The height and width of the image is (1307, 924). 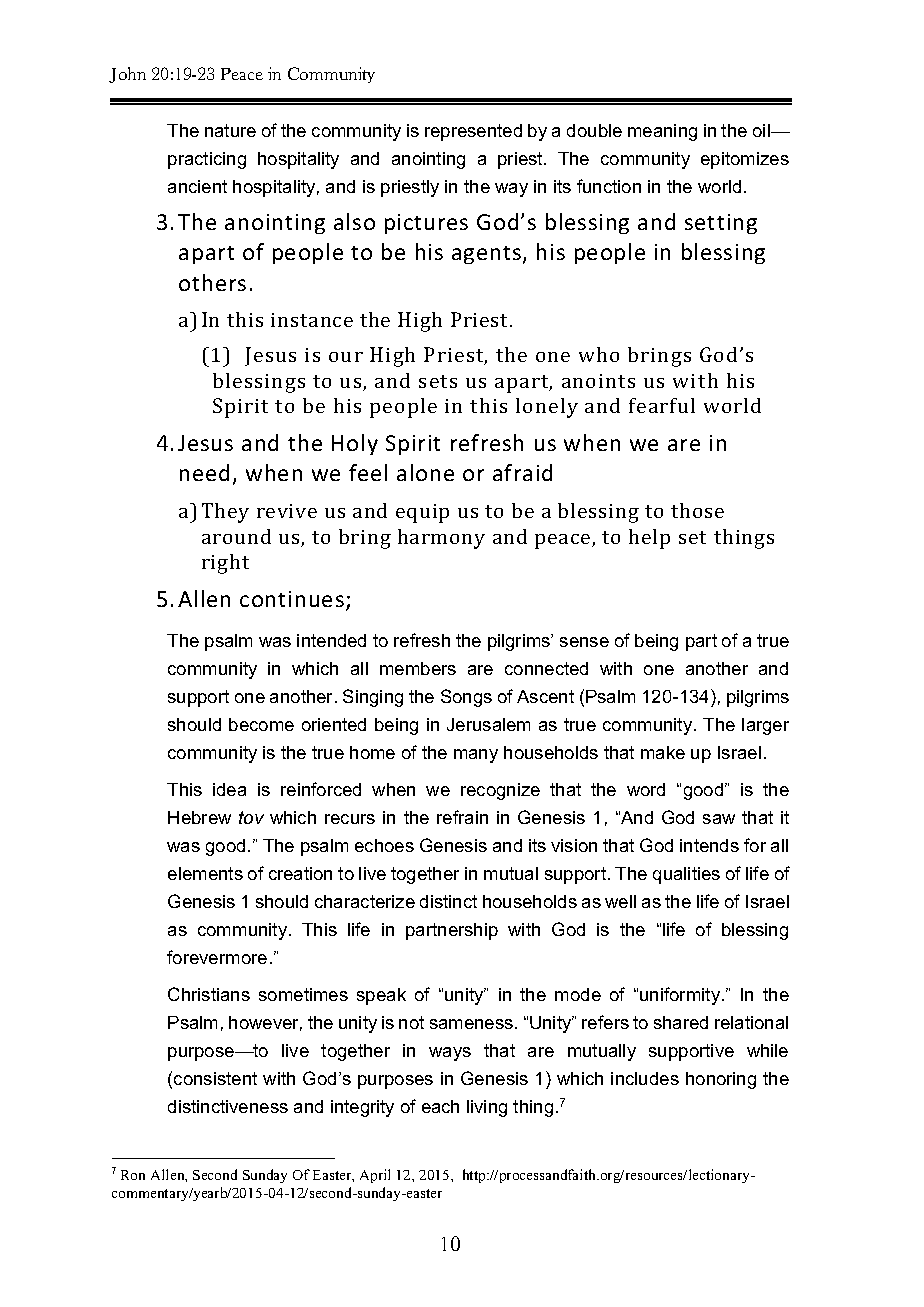 What do you see at coordinates (230, 130) in the image?
I see `nature` at bounding box center [230, 130].
